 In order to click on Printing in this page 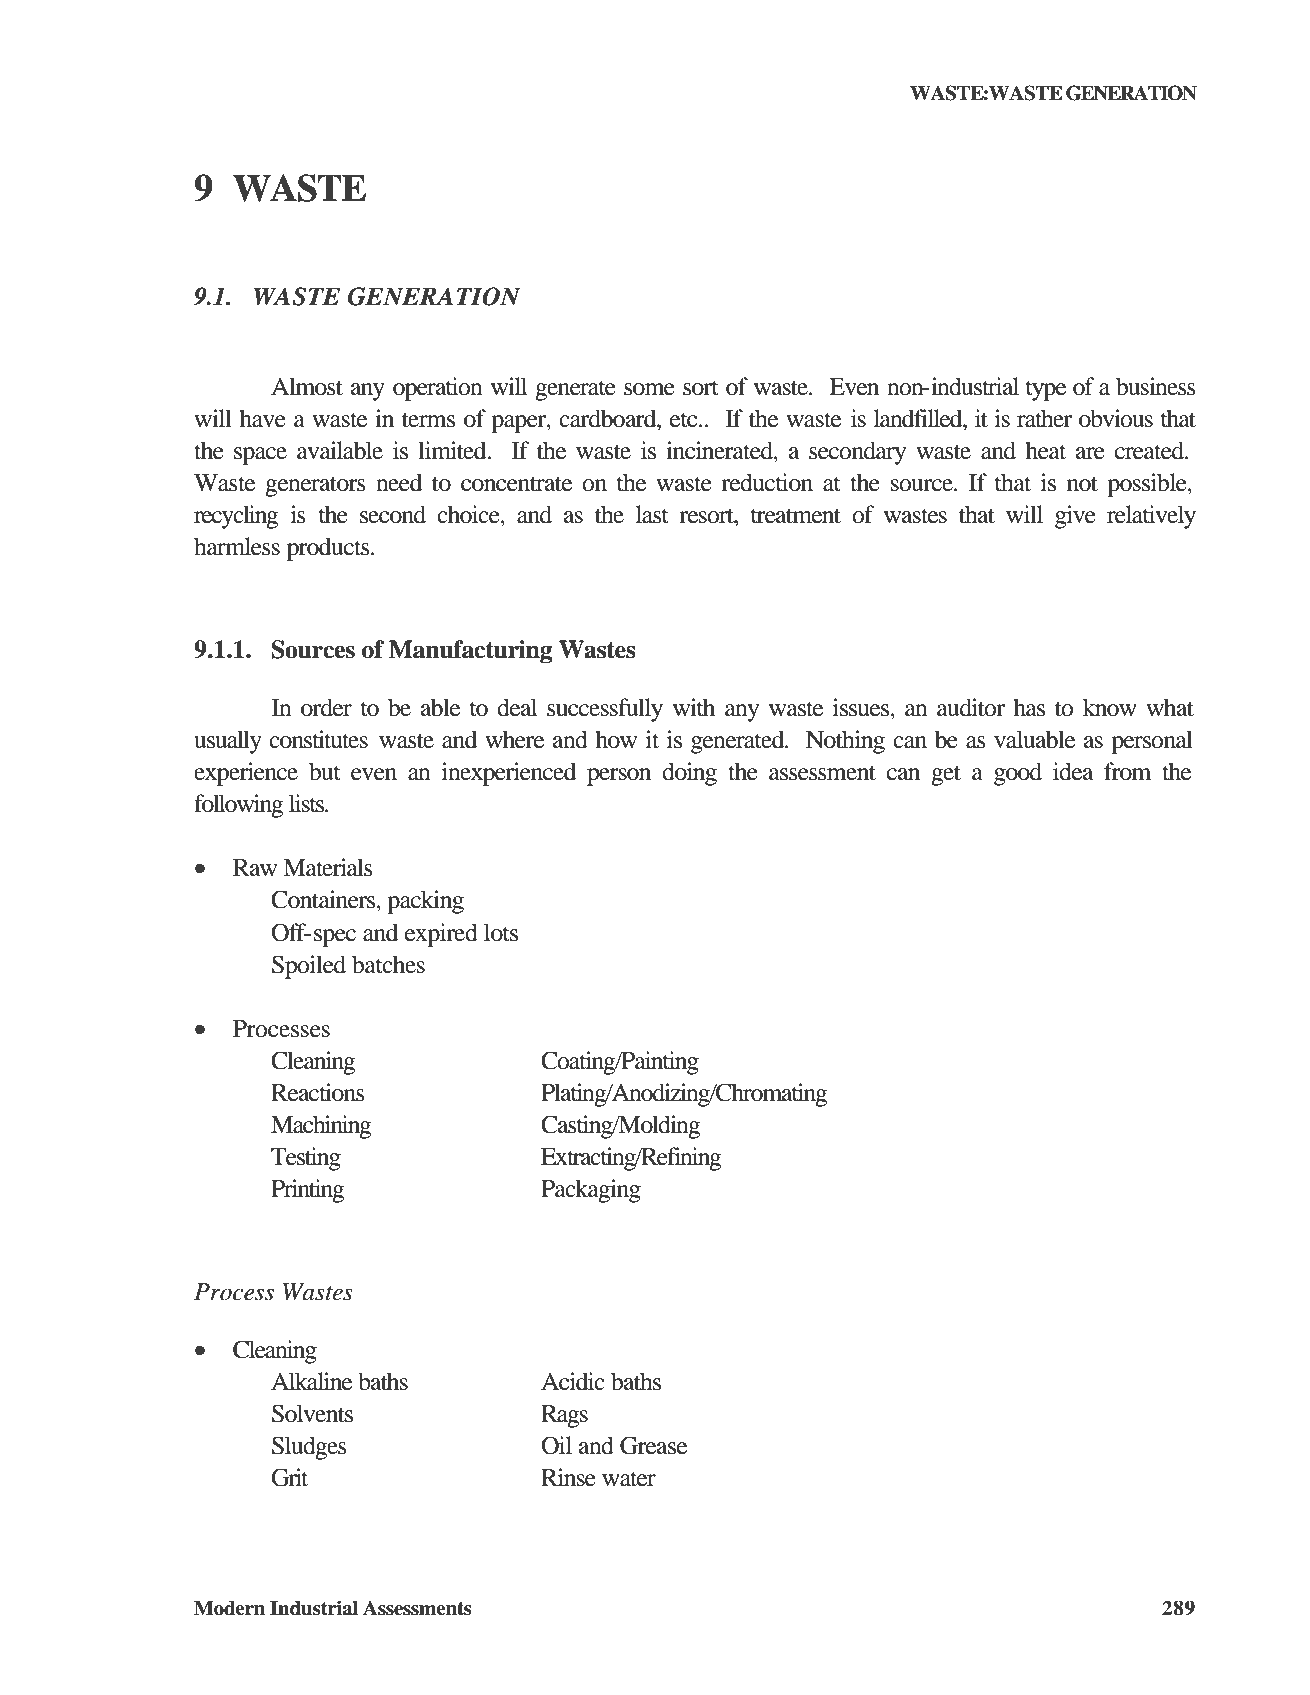, I will do `click(308, 1191)`.
